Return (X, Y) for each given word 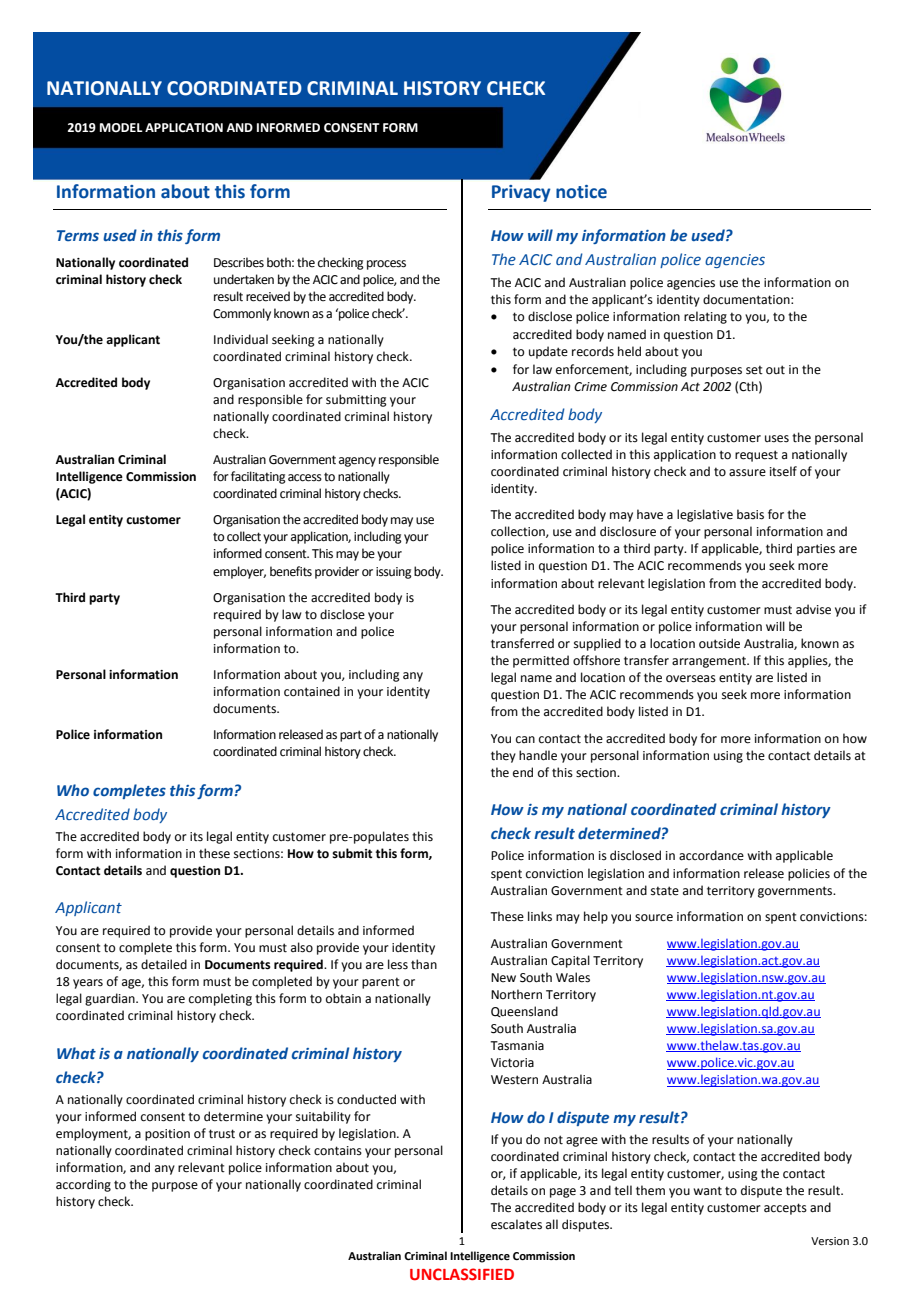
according (83, 1185)
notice (581, 192)
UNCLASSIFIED (462, 1274)
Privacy (521, 193)
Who (73, 790)
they (503, 756)
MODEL (121, 128)
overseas (691, 679)
